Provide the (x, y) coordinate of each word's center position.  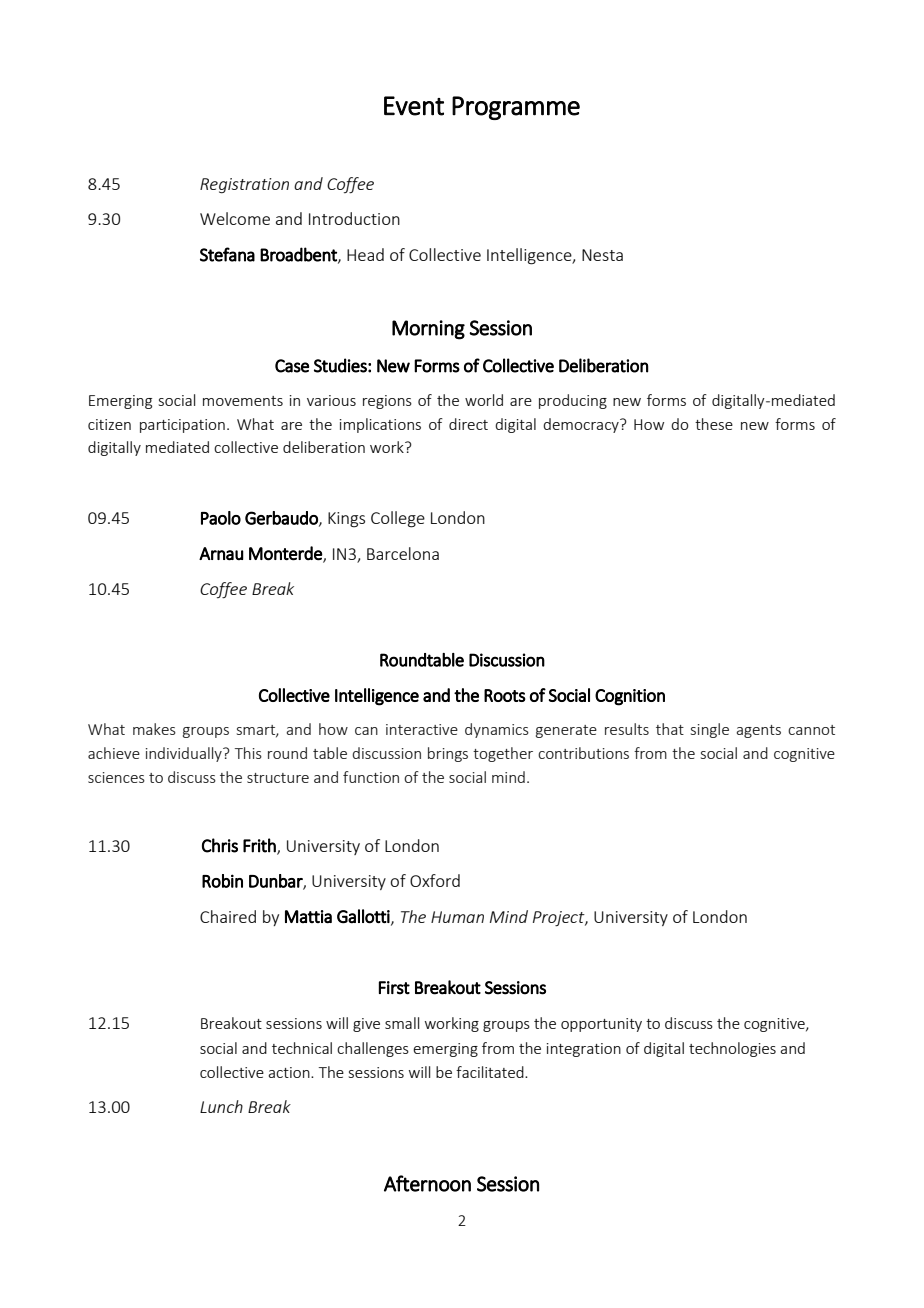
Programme (516, 108)
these (714, 424)
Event (414, 106)
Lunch (221, 1106)
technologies (732, 1049)
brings (448, 754)
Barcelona (403, 553)
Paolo (221, 518)
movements (243, 401)
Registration (244, 186)
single (710, 730)
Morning (428, 330)
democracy (582, 425)
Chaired (228, 916)
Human (457, 917)
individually (185, 754)
